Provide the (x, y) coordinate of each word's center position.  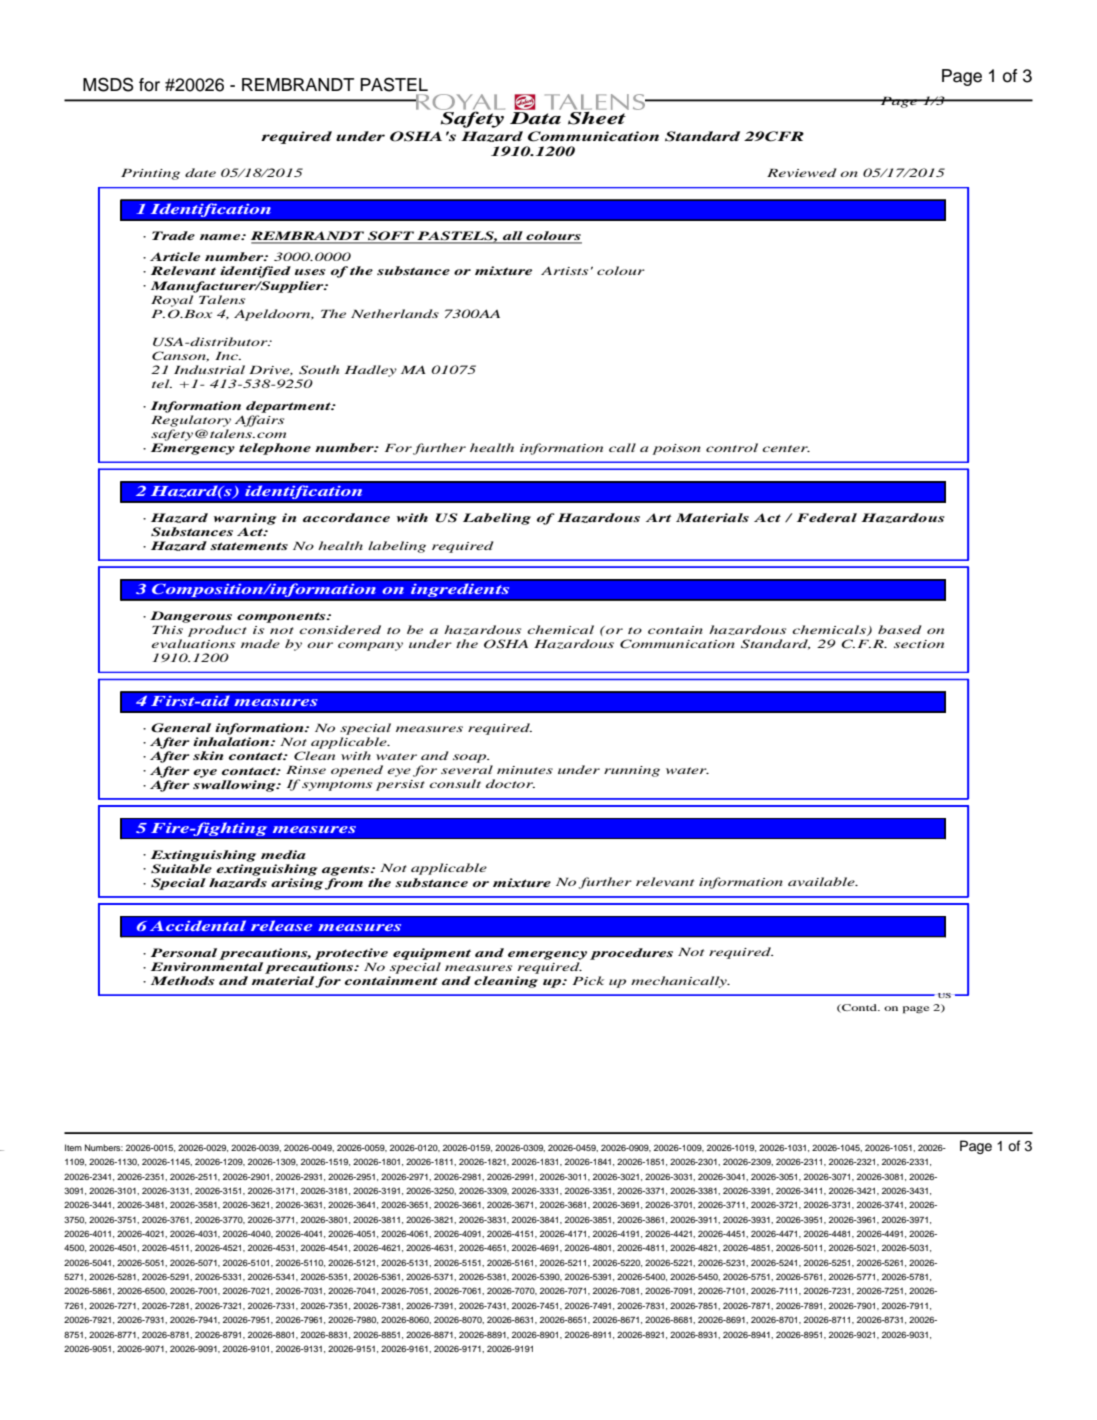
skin (208, 755)
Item (73, 1147)
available (822, 881)
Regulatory (191, 421)
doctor (510, 783)
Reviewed (802, 172)
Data (535, 118)
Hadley (371, 371)
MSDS (108, 84)
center (786, 448)
